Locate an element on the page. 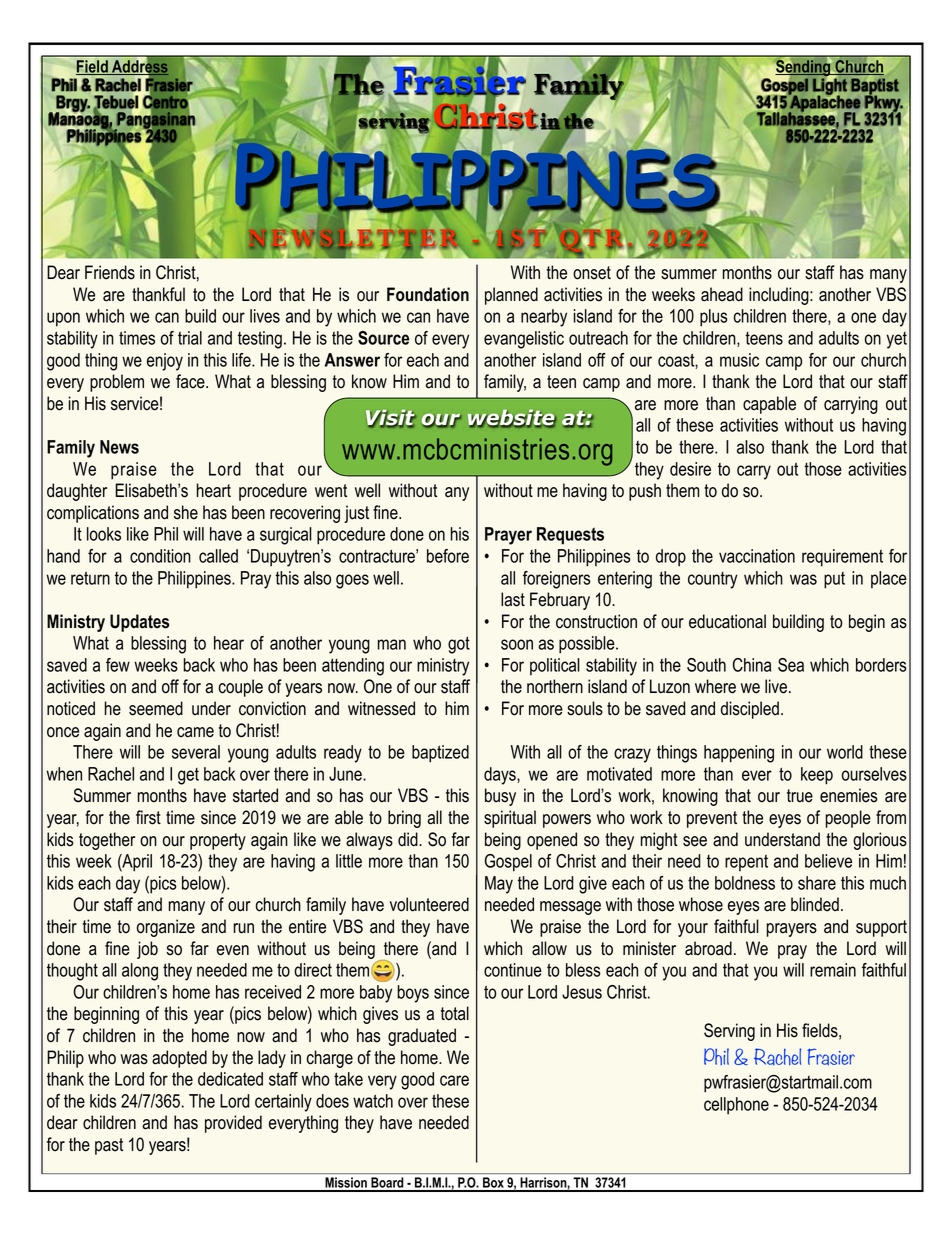 The image size is (952, 1233). cellphone is located at coordinates (736, 1106).
